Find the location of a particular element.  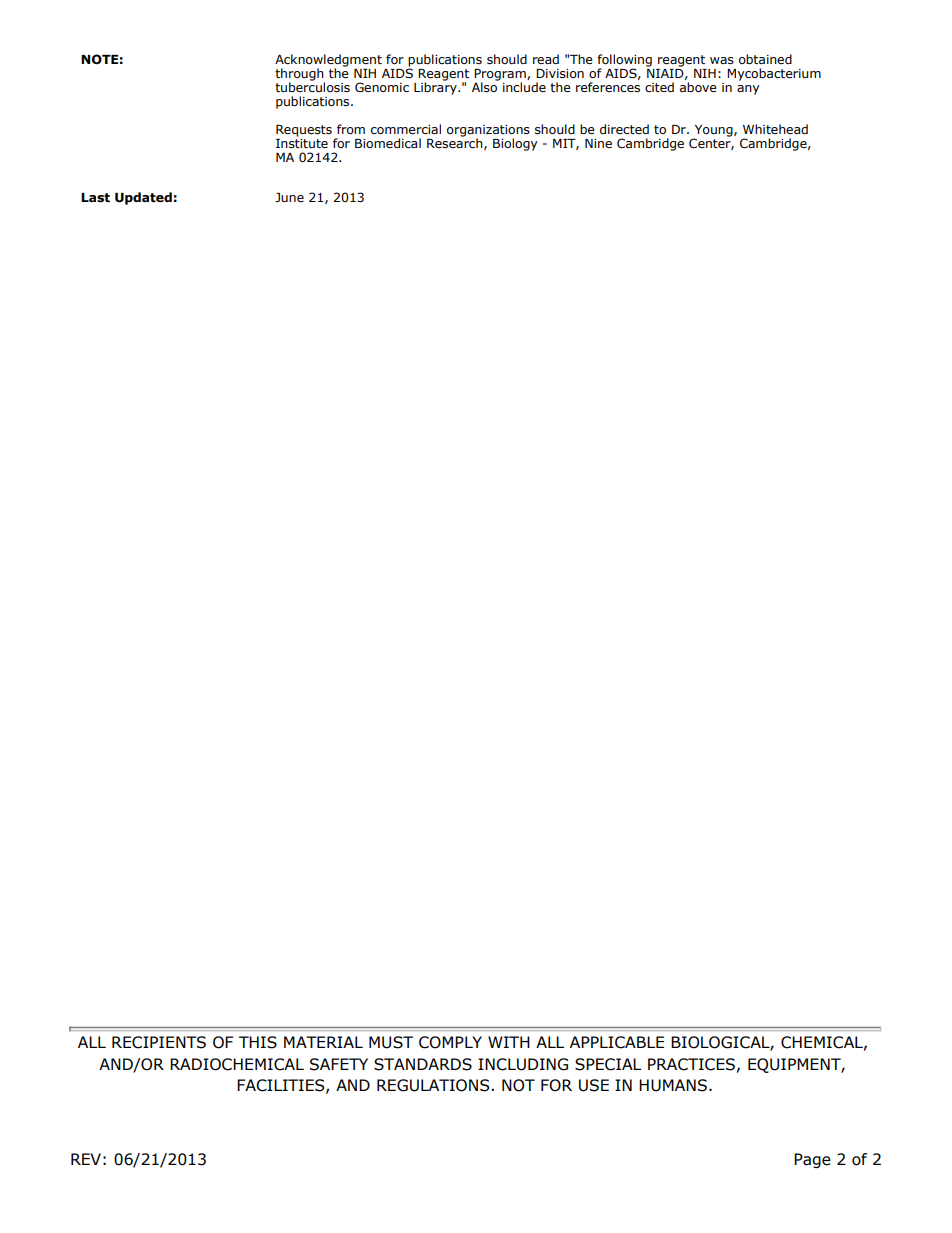

through is located at coordinates (300, 75).
